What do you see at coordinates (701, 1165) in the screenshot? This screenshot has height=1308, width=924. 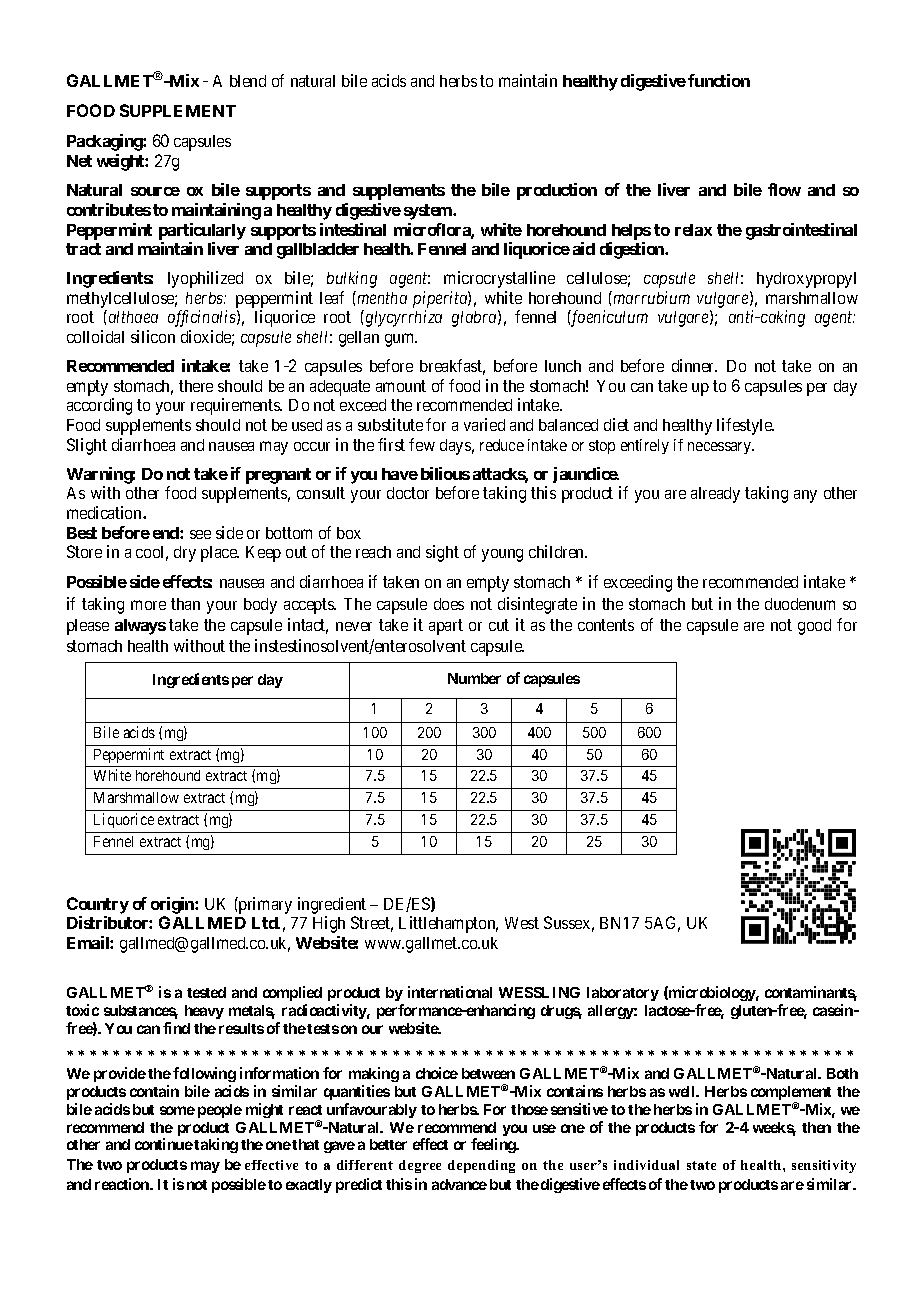 I see `state` at bounding box center [701, 1165].
